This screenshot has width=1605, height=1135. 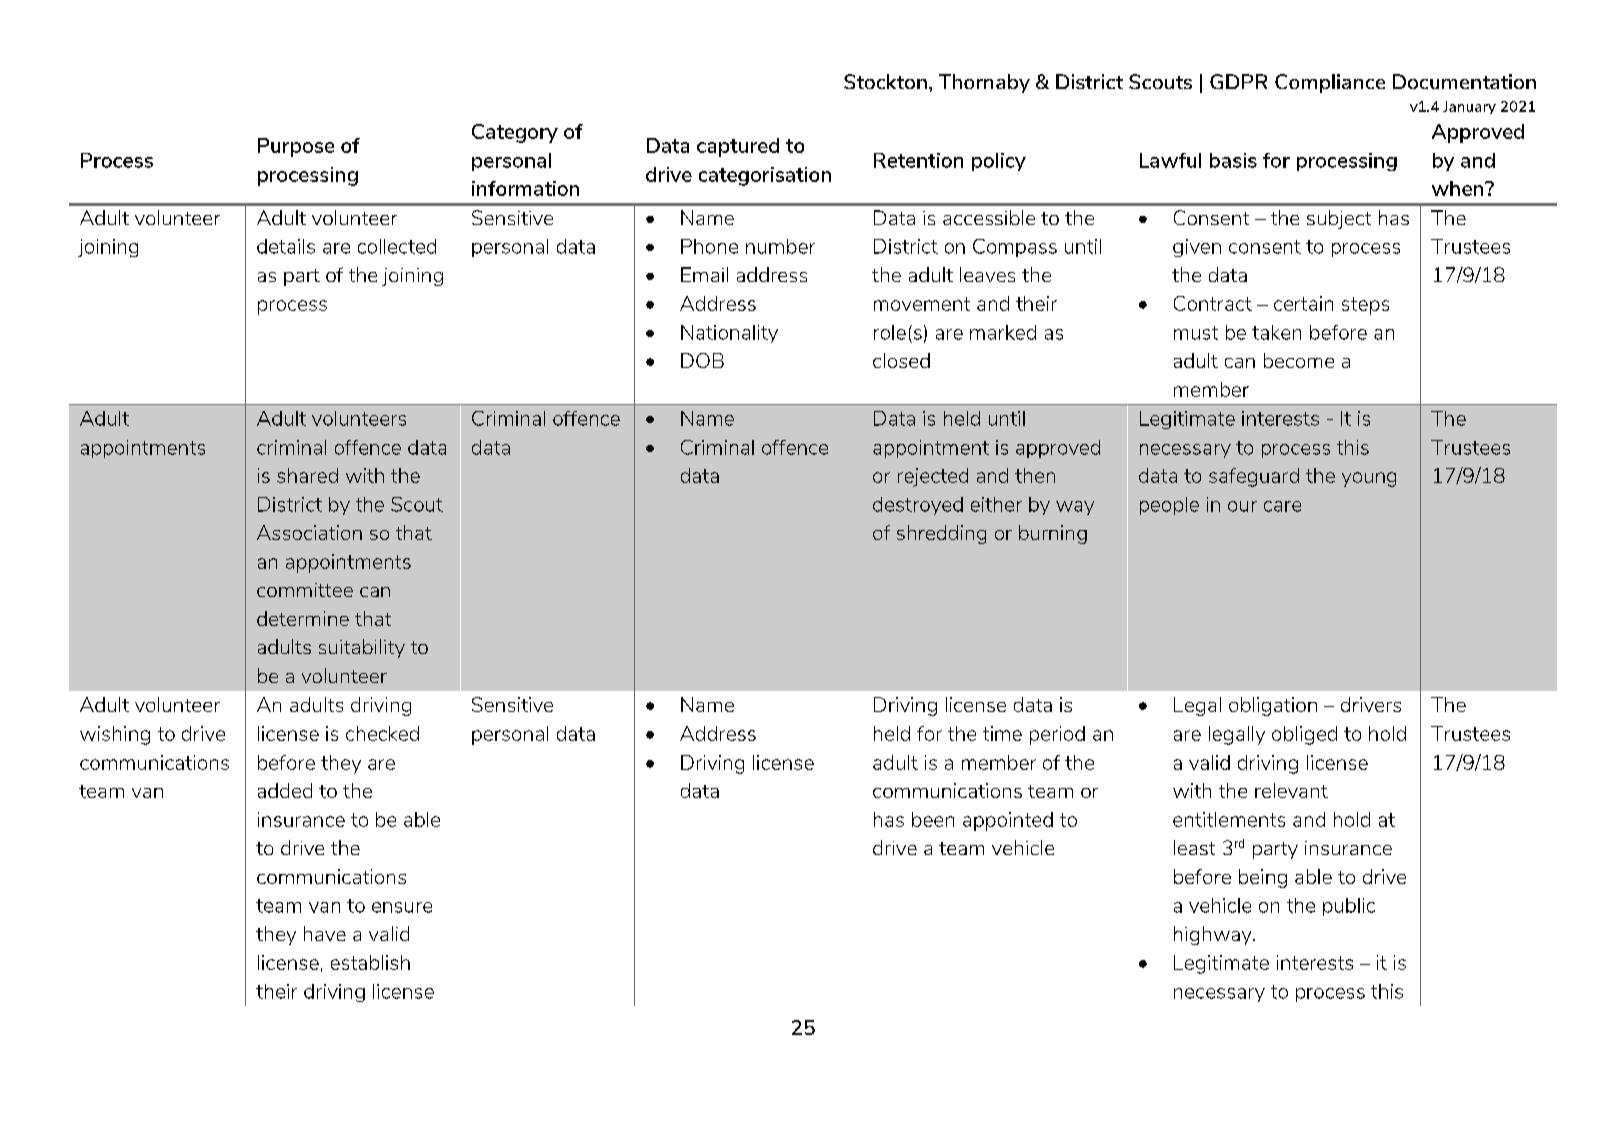 I want to click on Stockton, so click(x=885, y=81).
